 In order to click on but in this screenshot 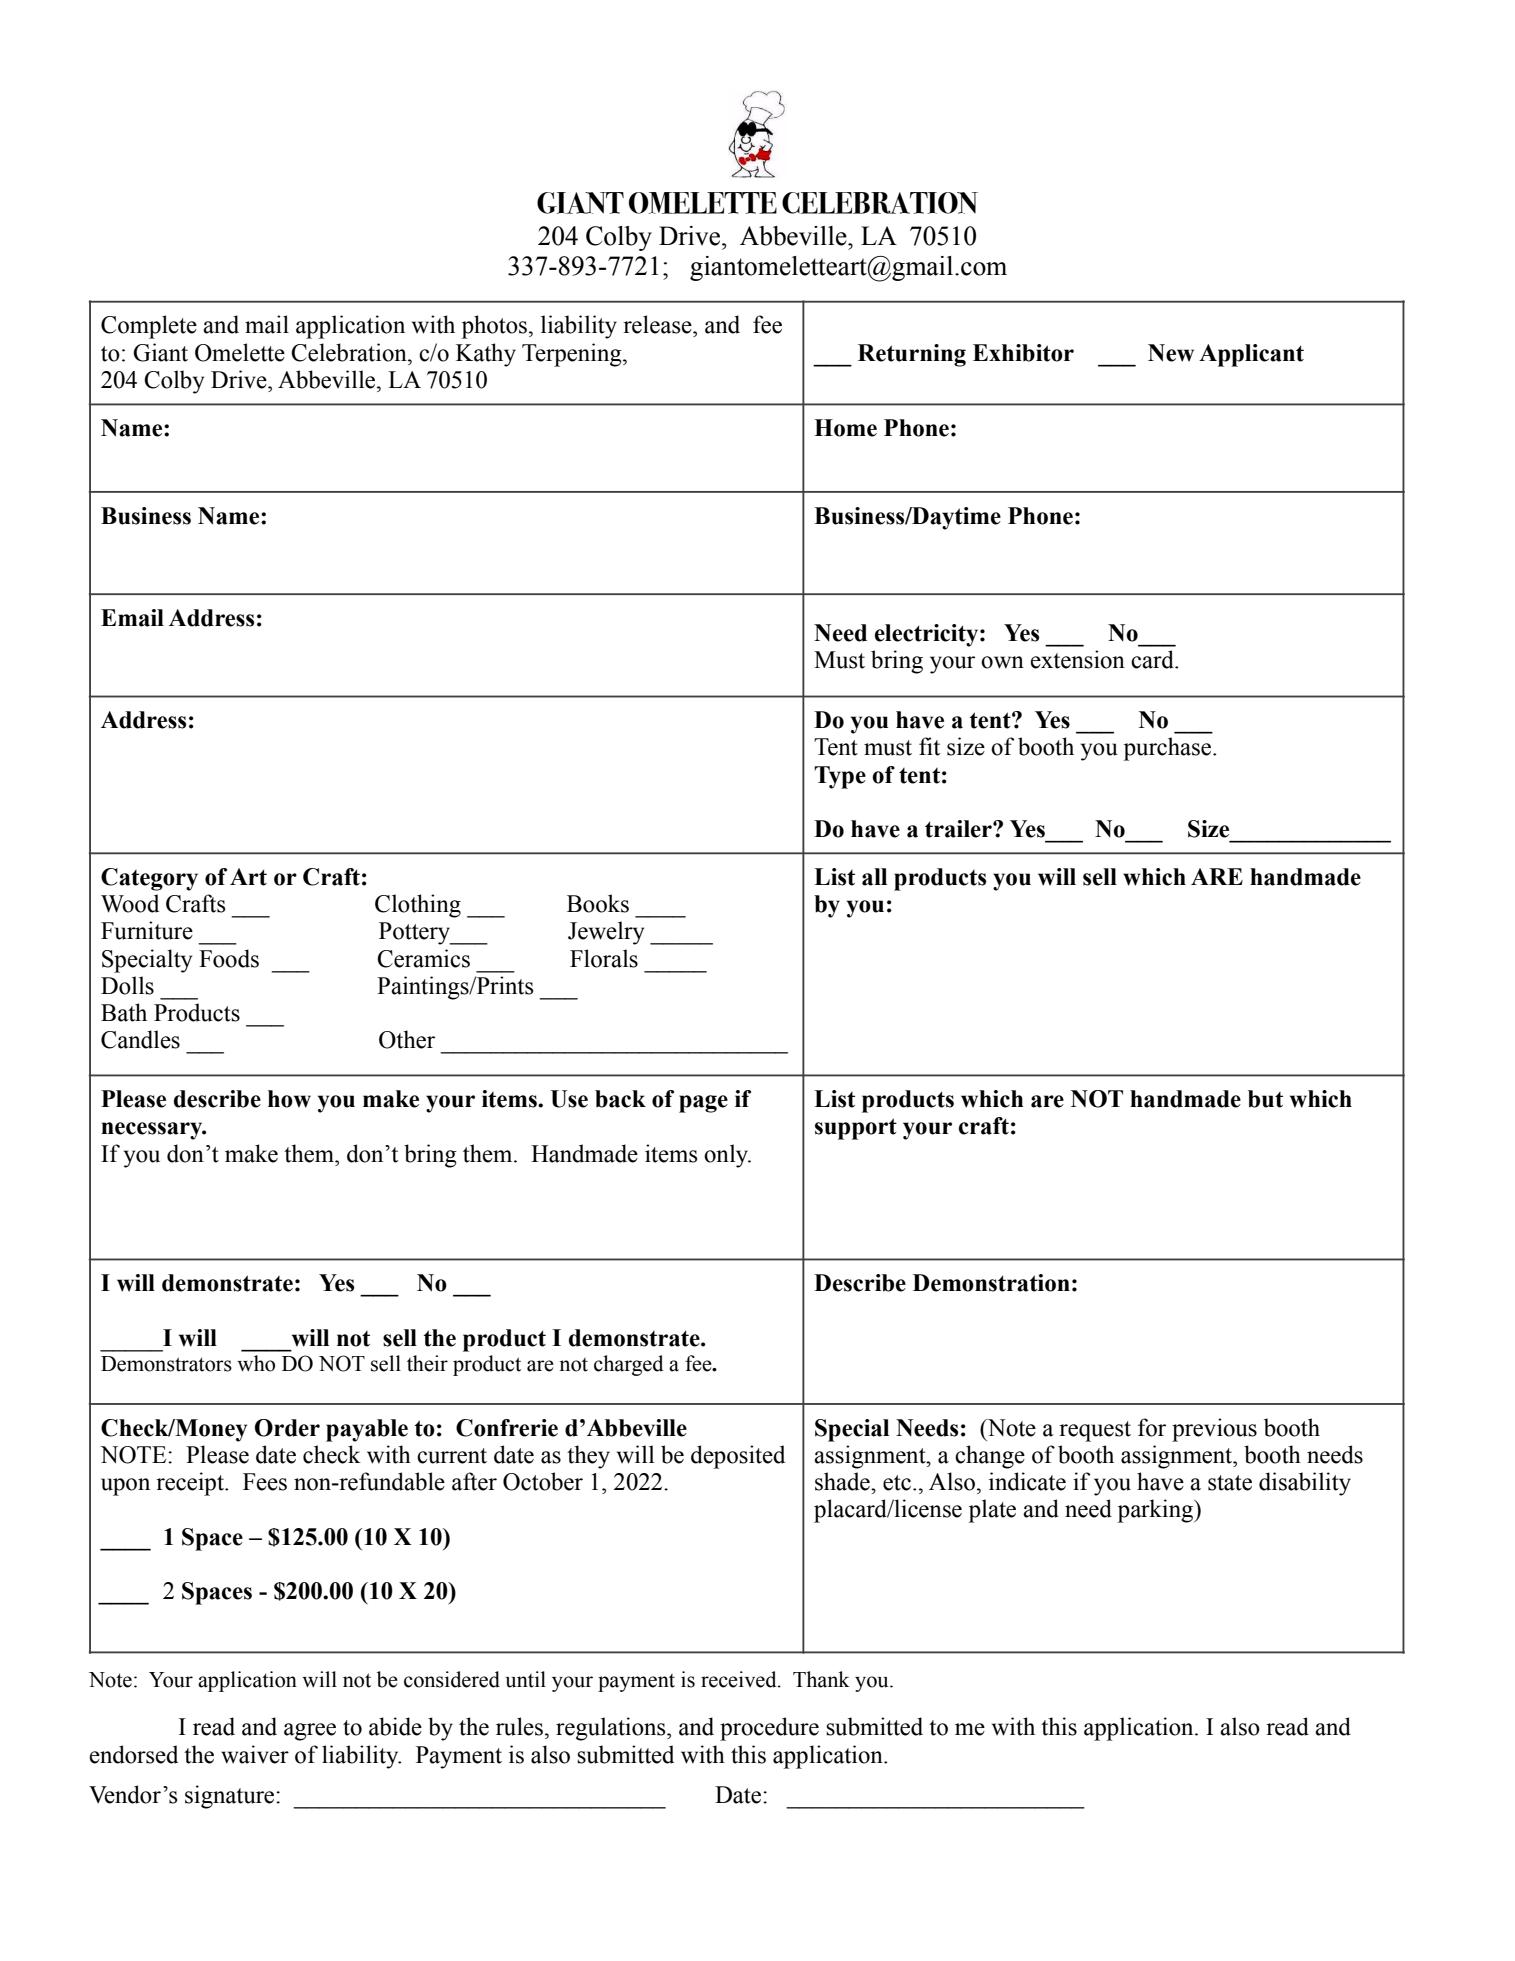, I will do `click(1265, 1099)`.
